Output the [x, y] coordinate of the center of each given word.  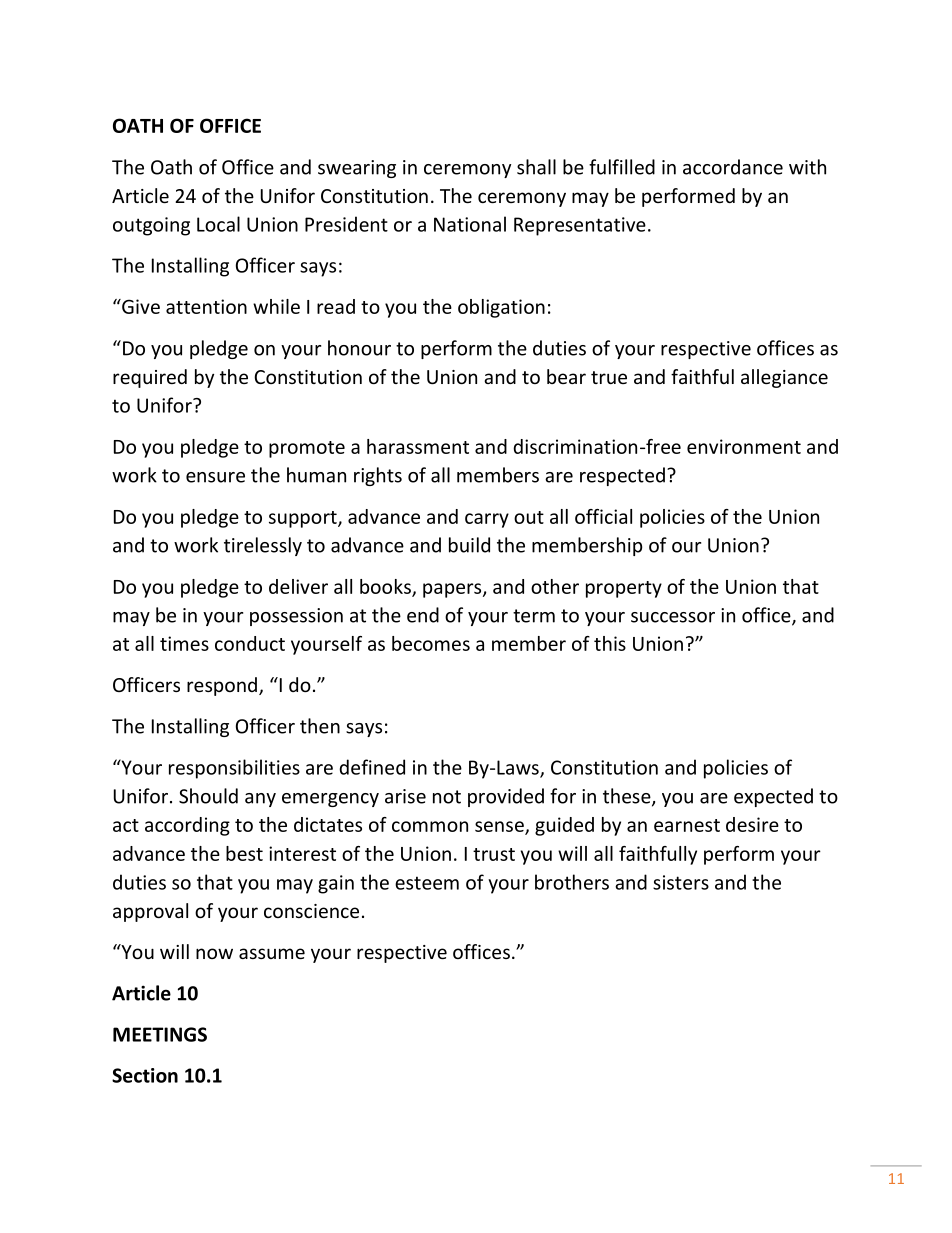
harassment [418, 446]
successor [673, 617]
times [184, 643]
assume [272, 953]
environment [744, 446]
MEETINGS [160, 1034]
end [423, 615]
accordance [733, 167]
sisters [681, 882]
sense [500, 828]
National [470, 224]
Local [218, 224]
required [150, 378]
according [187, 826]
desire [752, 824]
